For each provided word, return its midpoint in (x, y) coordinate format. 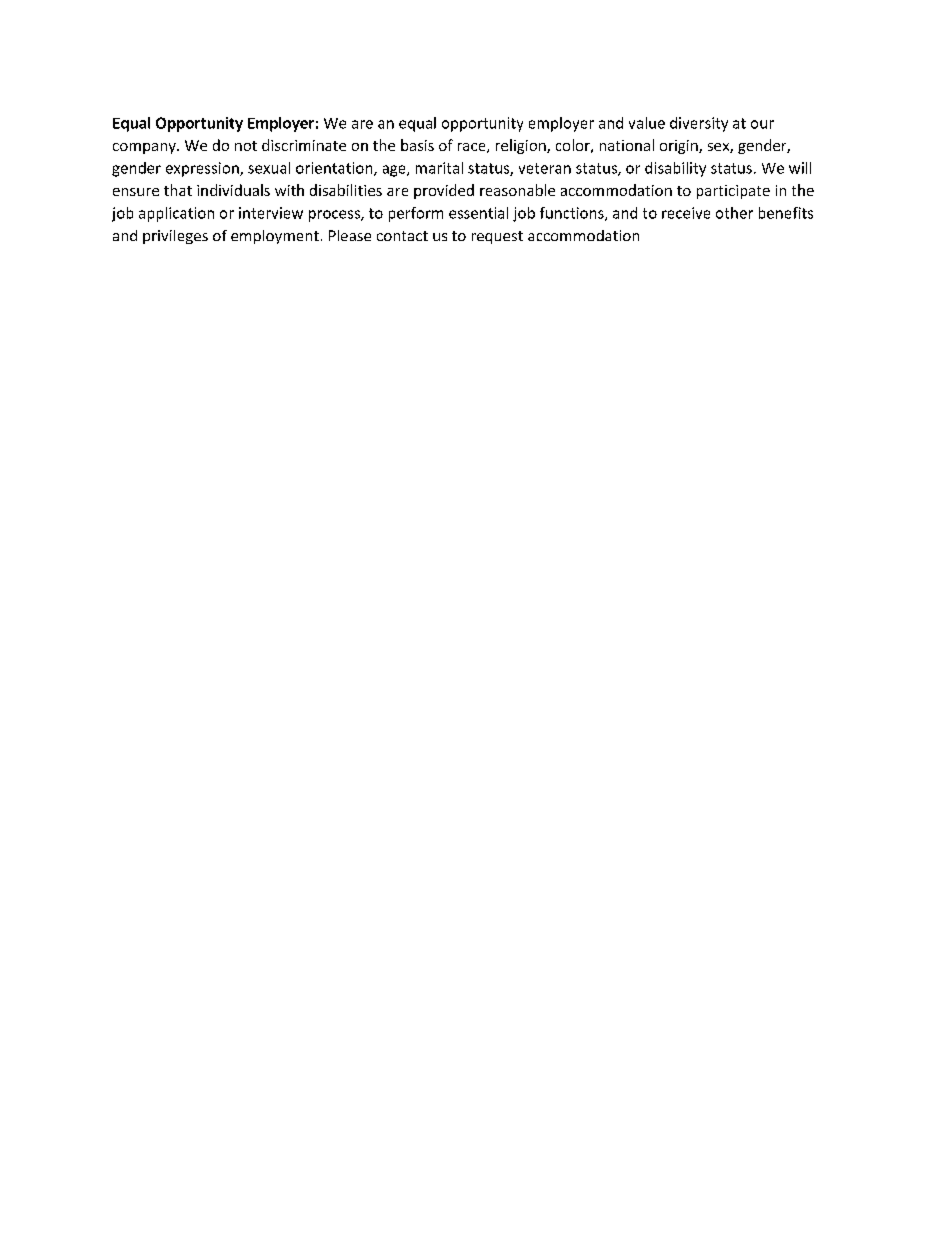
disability (675, 169)
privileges (175, 237)
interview (271, 213)
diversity (699, 124)
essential (478, 213)
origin (680, 147)
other (734, 213)
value (647, 123)
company (145, 148)
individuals (233, 190)
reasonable (517, 190)
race (473, 148)
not (246, 146)
